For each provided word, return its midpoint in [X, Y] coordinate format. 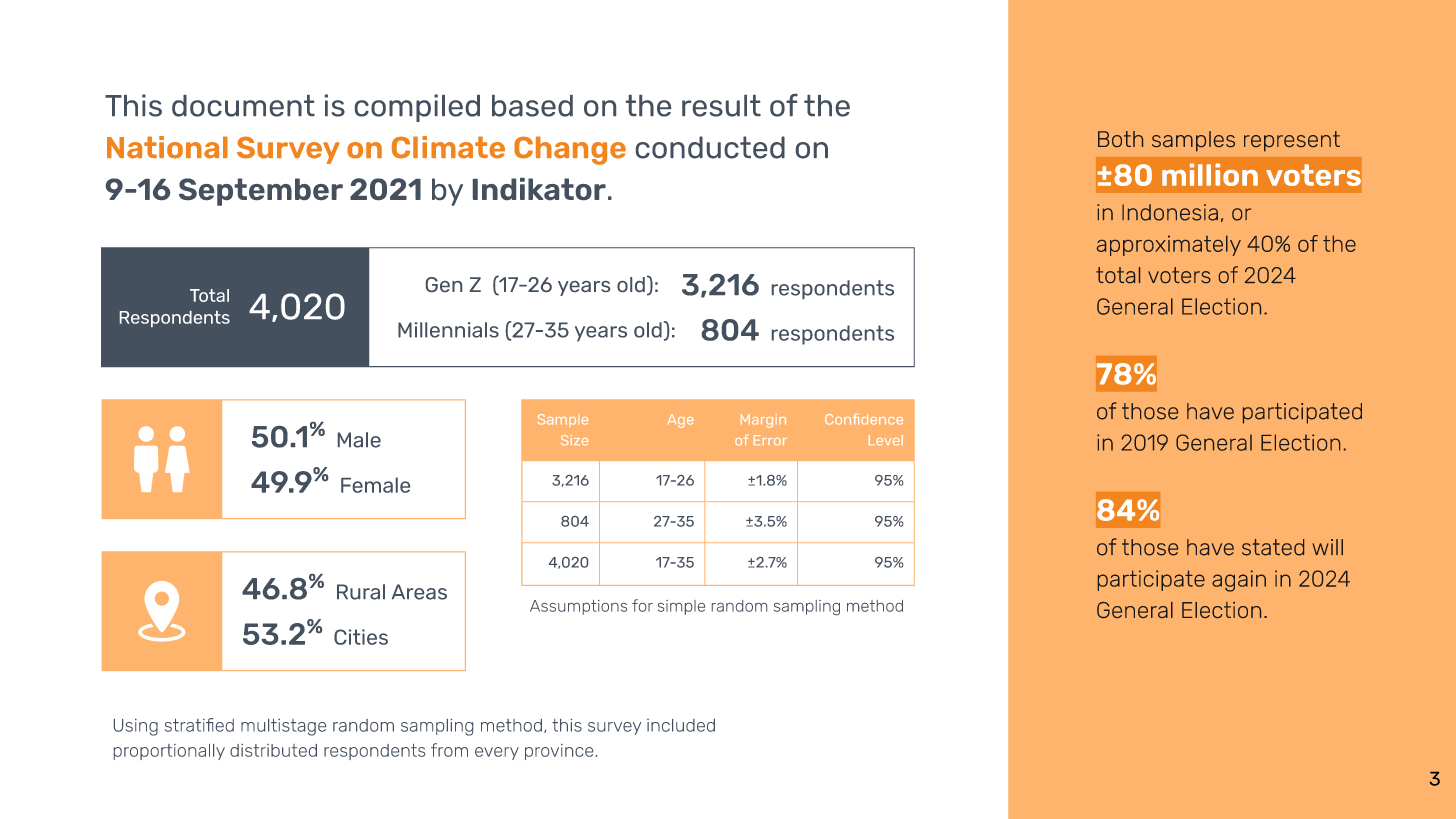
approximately [1169, 245]
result [721, 106]
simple [681, 607]
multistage [283, 727]
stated [1273, 547]
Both [1120, 139]
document [243, 106]
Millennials [448, 330]
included [681, 725]
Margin [763, 421]
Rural [361, 592]
